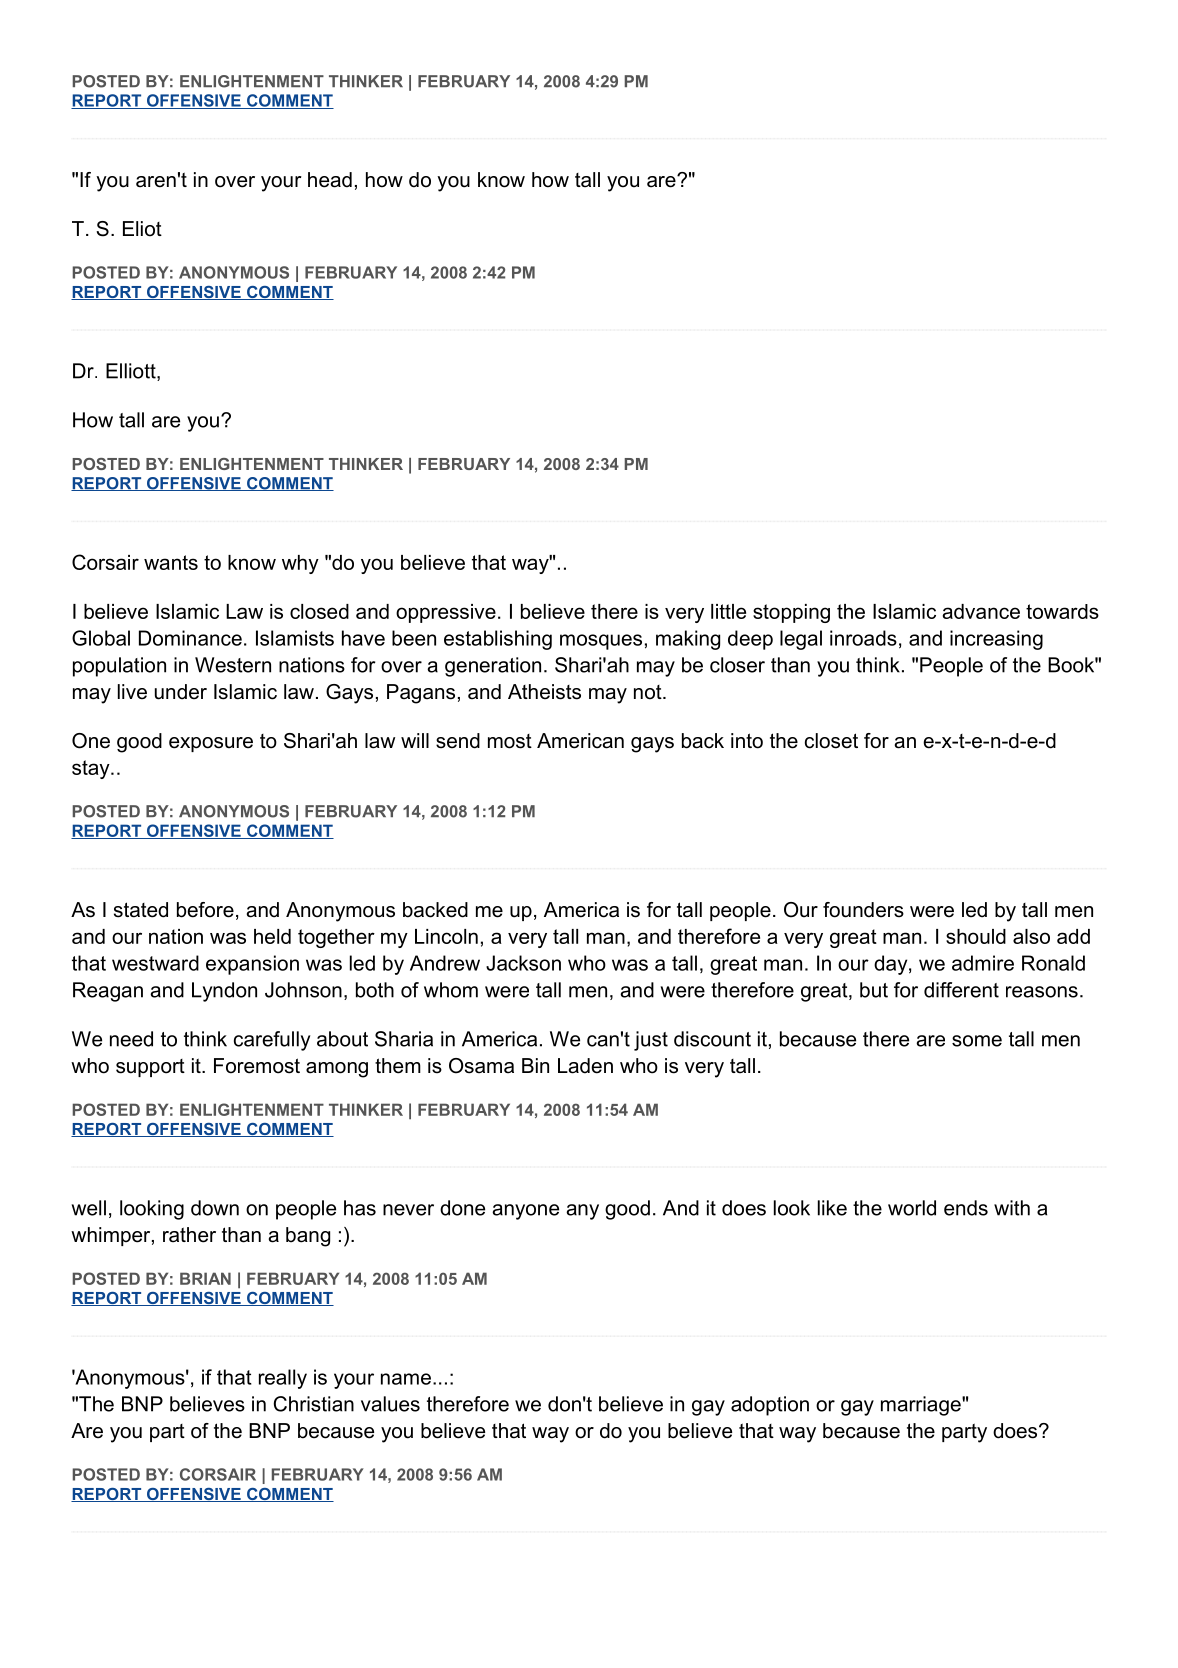 Image resolution: width=1178 pixels, height=1668 pixels. What do you see at coordinates (446, 613) in the page?
I see `oppressive` at bounding box center [446, 613].
